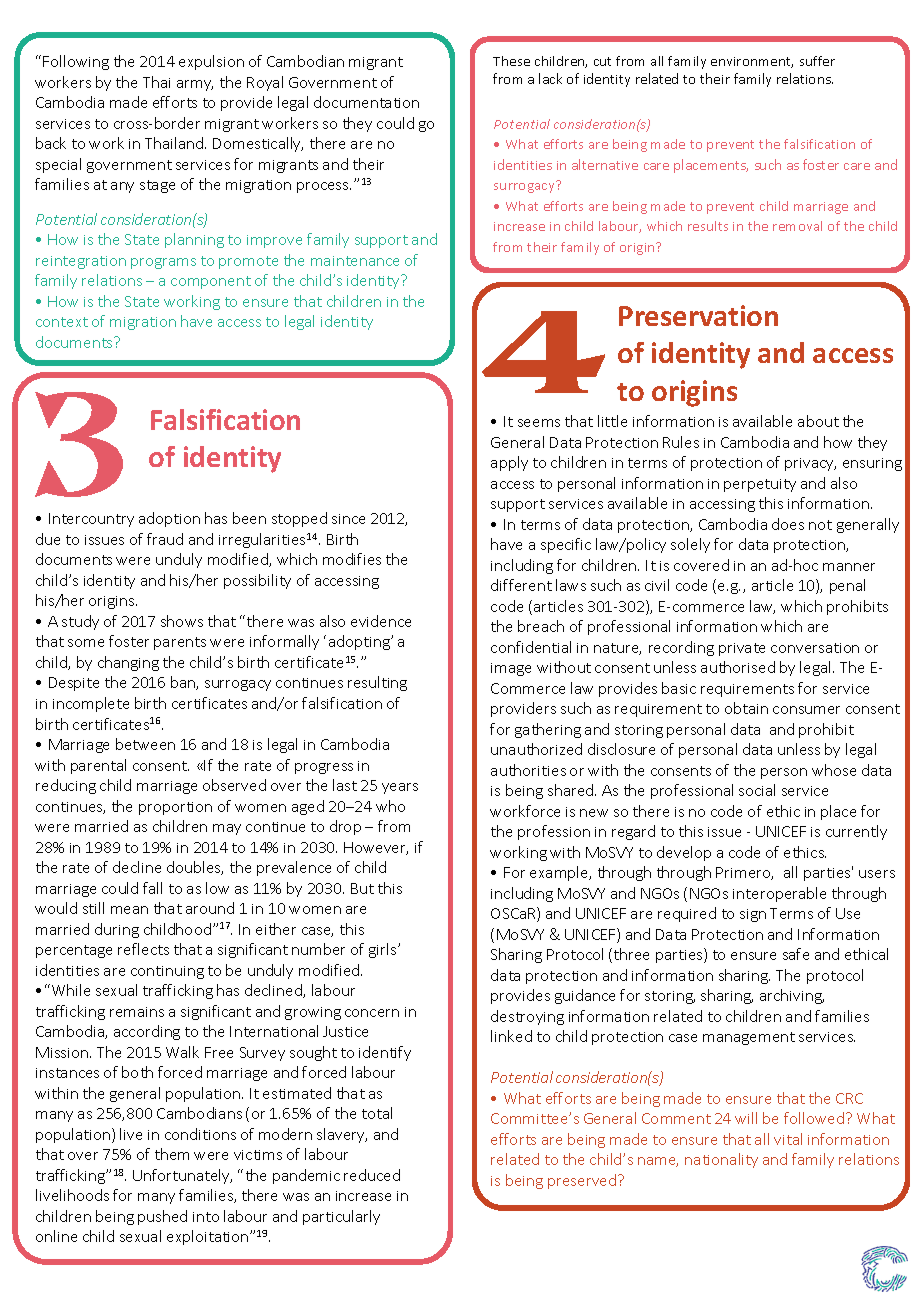 The image size is (924, 1308). Describe the element at coordinates (757, 790) in the screenshot. I see `social` at that location.
